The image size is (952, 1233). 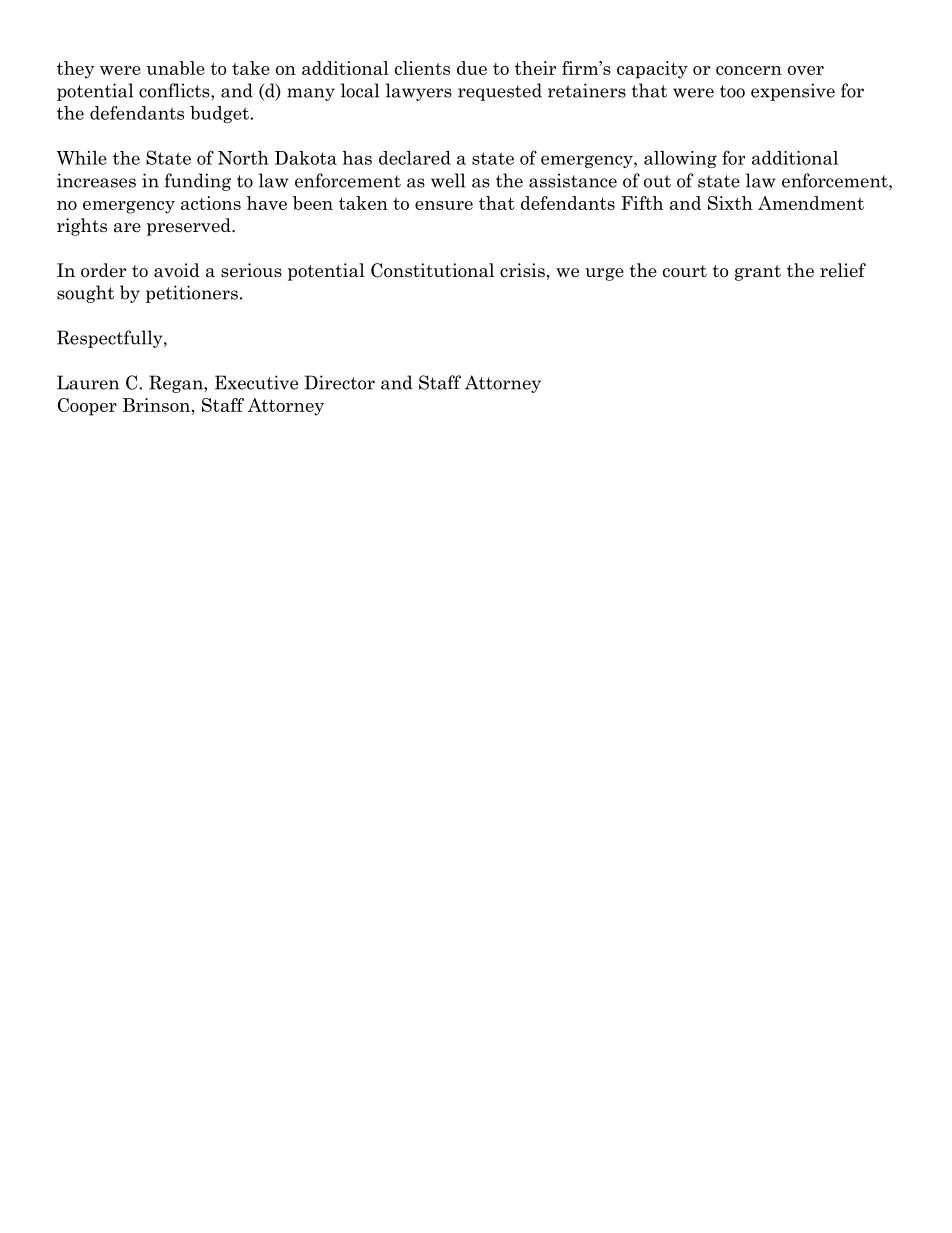 I want to click on Sixth, so click(x=730, y=203).
